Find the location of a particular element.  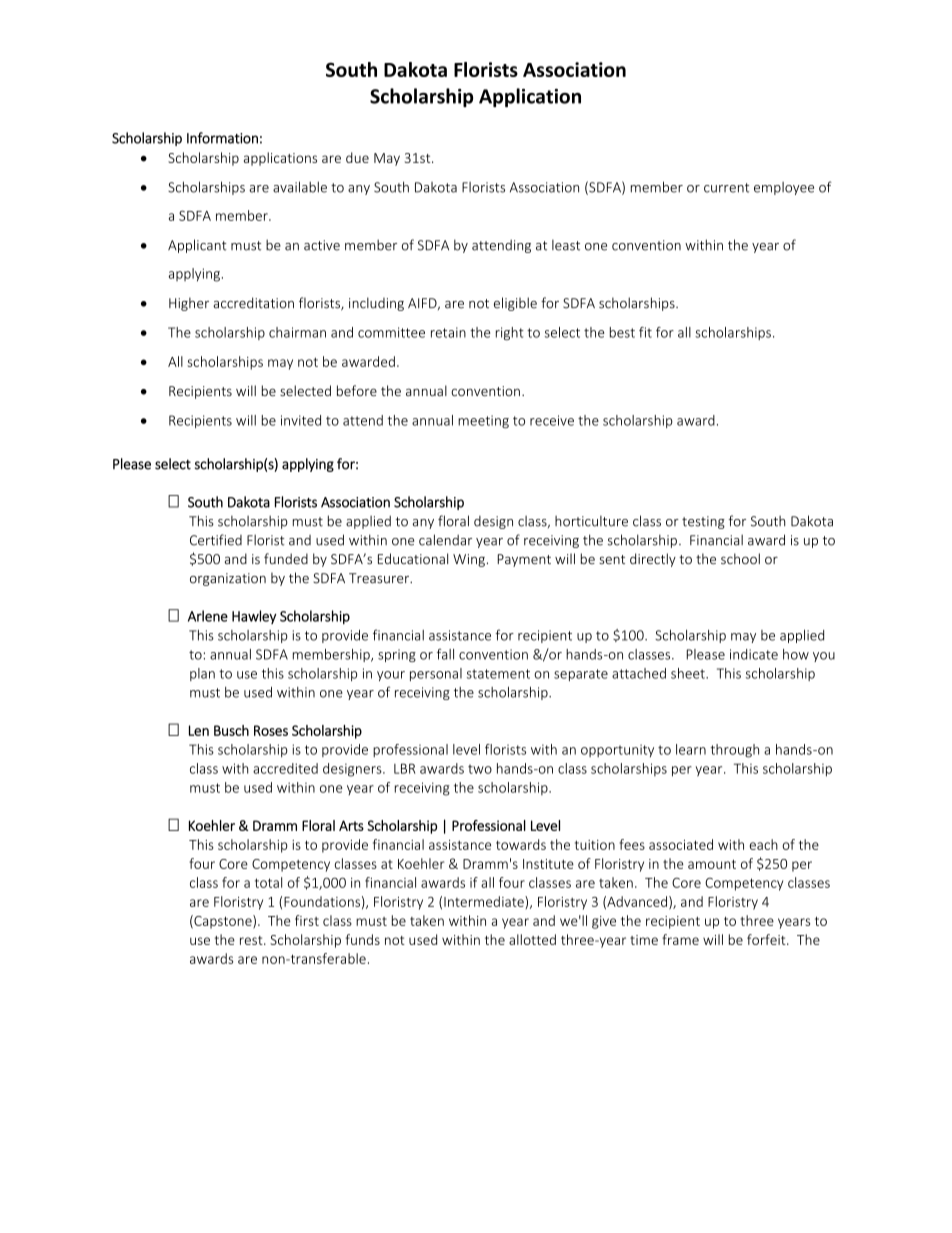

Intermediate is located at coordinates (485, 901).
